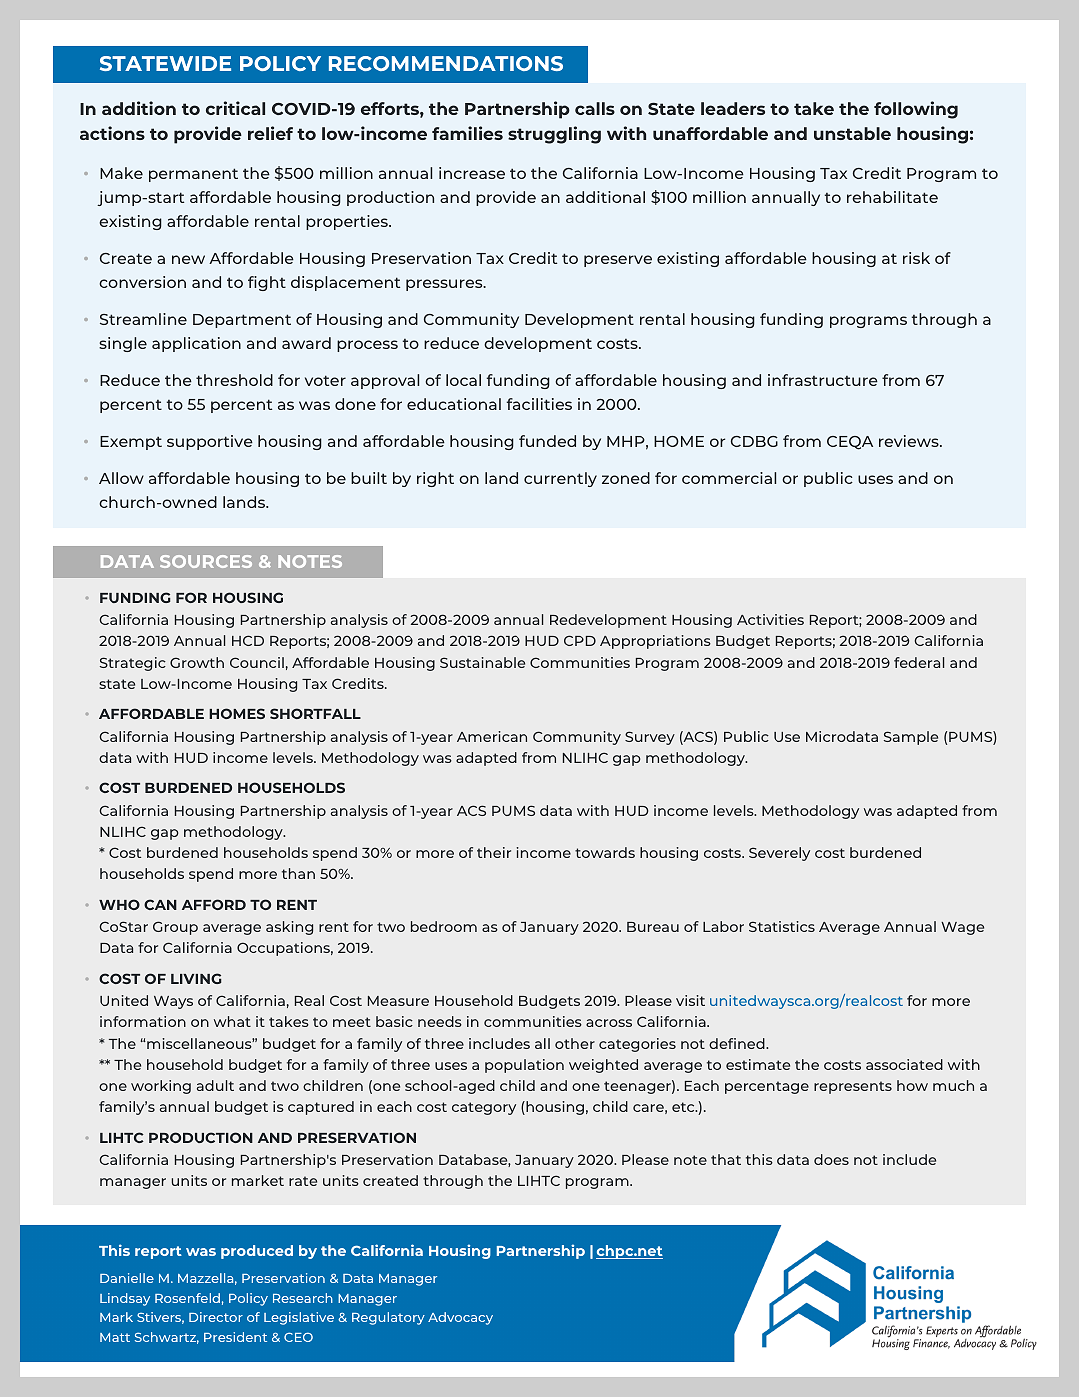  I want to click on facilities, so click(539, 404).
